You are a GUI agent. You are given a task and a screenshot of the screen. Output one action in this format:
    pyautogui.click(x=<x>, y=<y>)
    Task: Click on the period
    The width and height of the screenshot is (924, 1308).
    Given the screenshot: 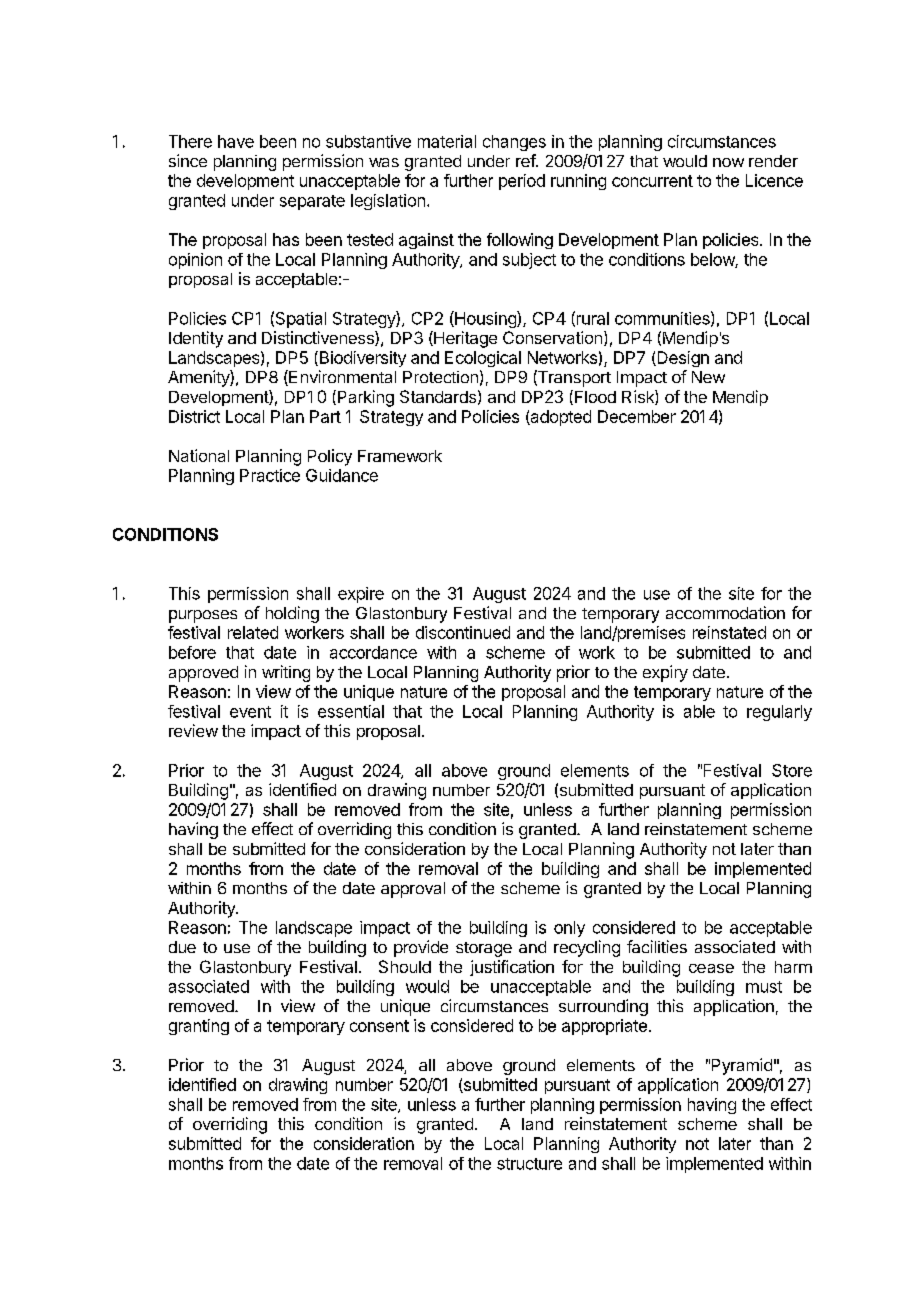 What is the action you would take?
    pyautogui.click(x=522, y=182)
